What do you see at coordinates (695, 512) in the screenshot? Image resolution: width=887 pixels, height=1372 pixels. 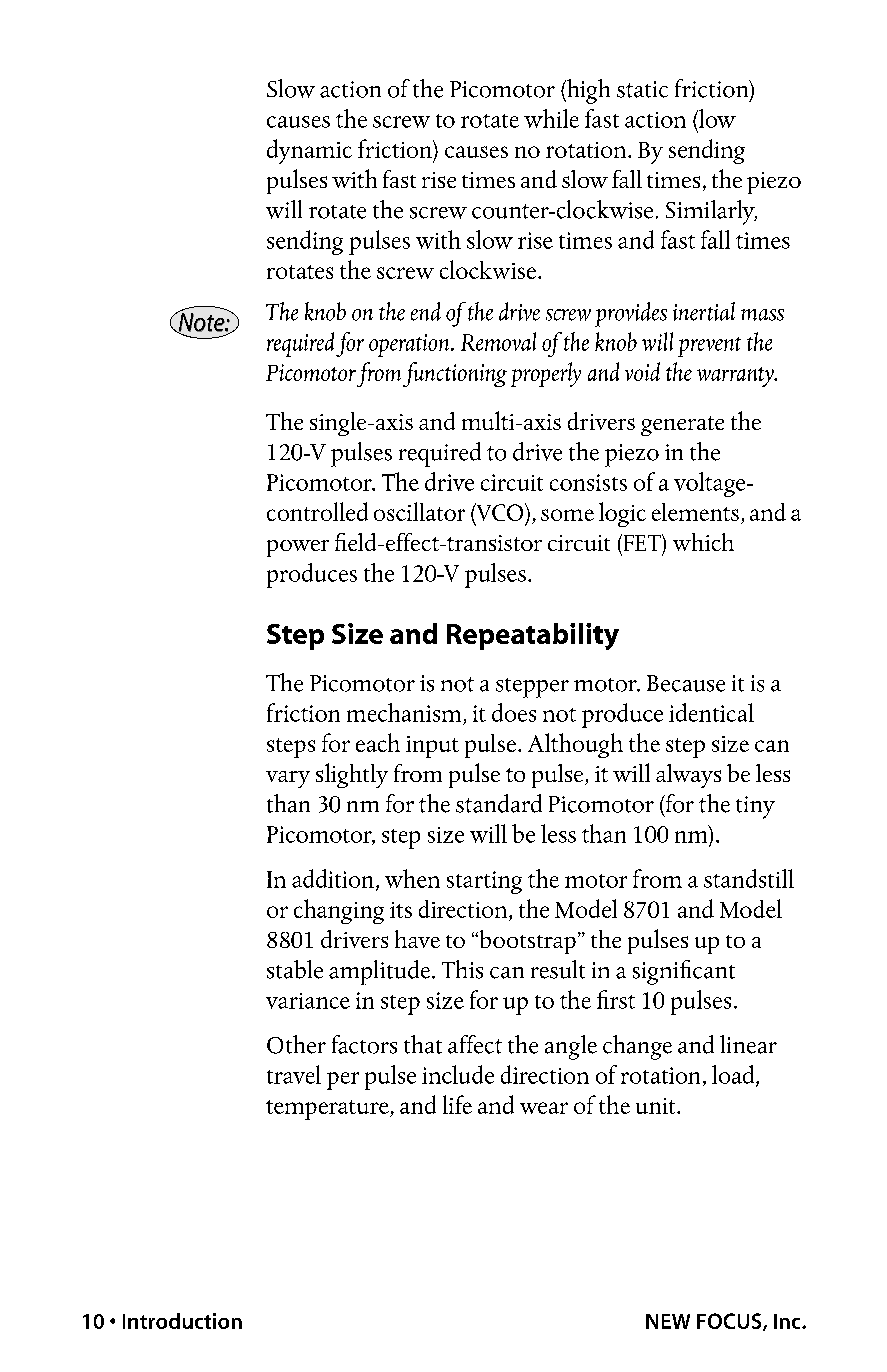 I see `elements` at bounding box center [695, 512].
